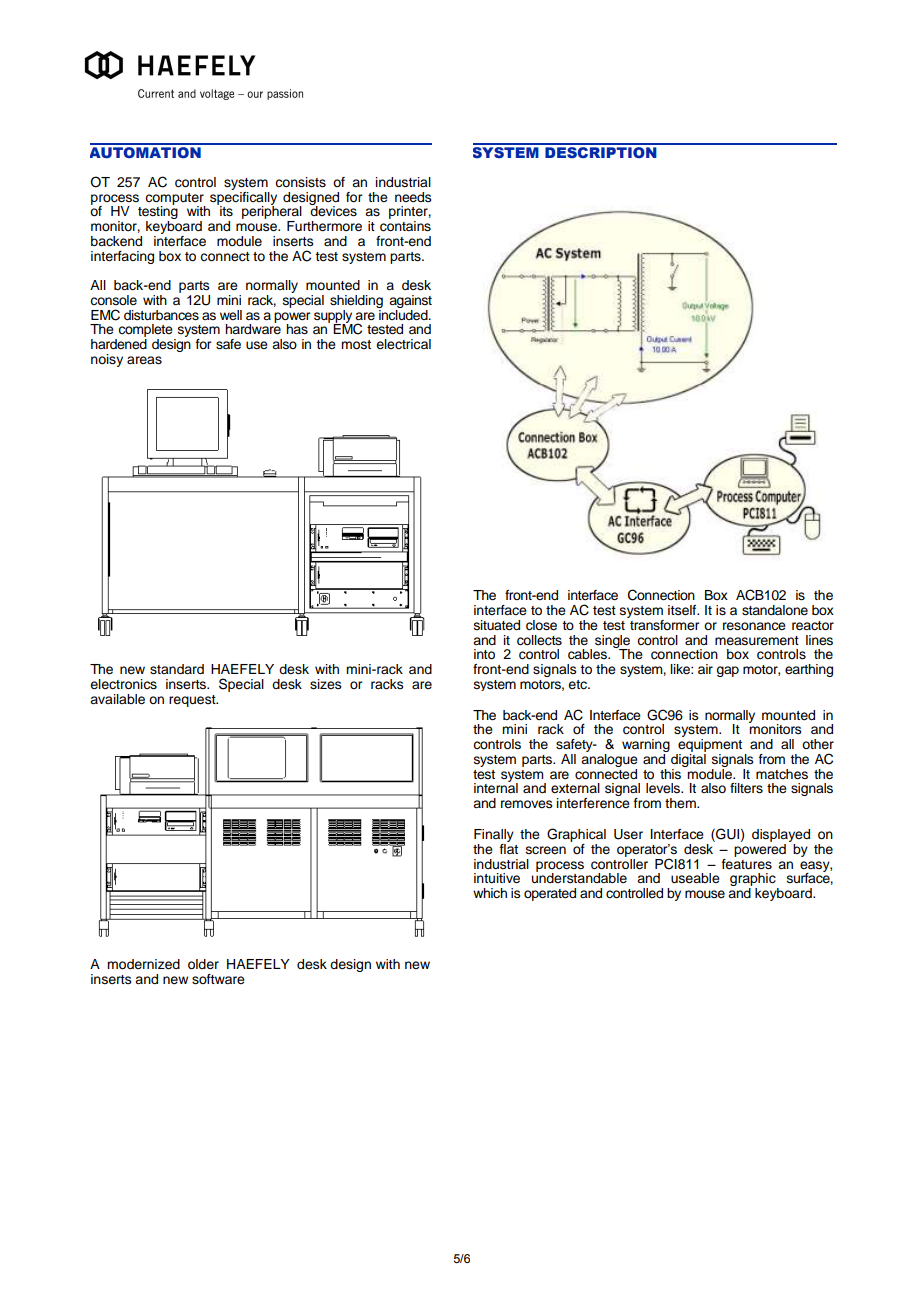 This screenshot has width=924, height=1308. Describe the element at coordinates (490, 893) in the screenshot. I see `which` at that location.
